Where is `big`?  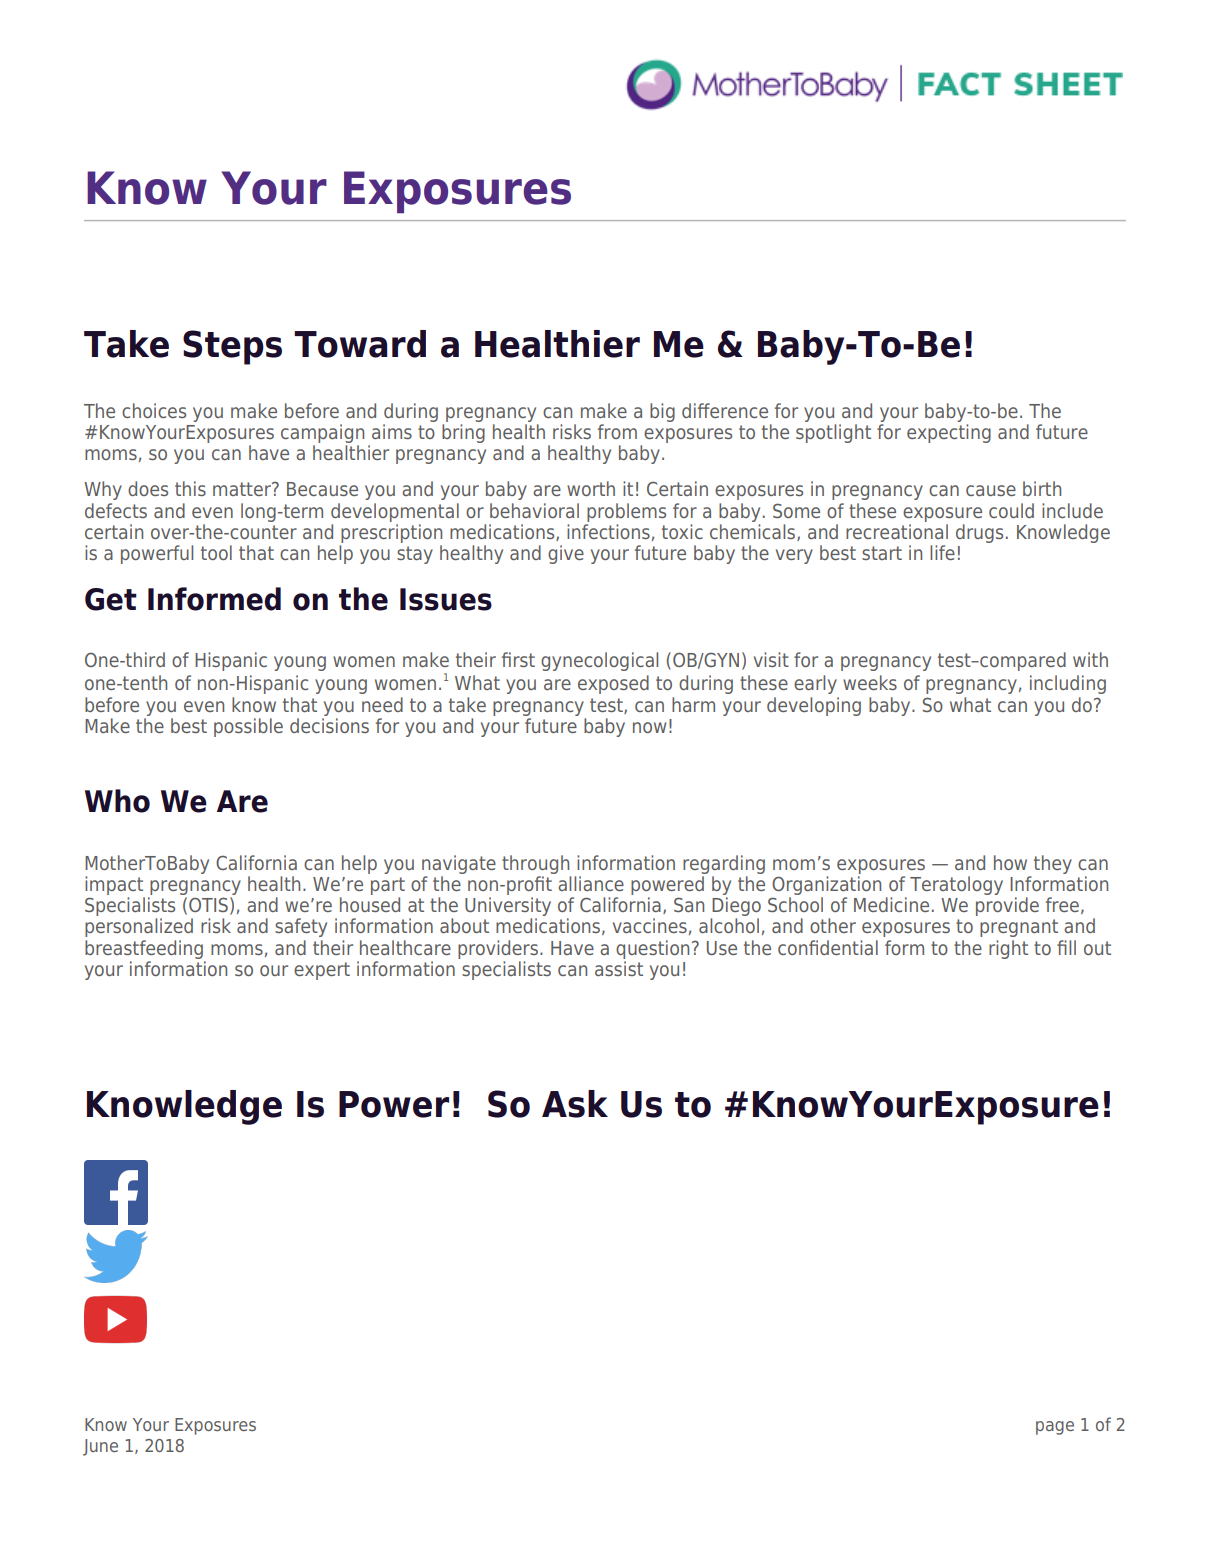 big is located at coordinates (662, 412).
